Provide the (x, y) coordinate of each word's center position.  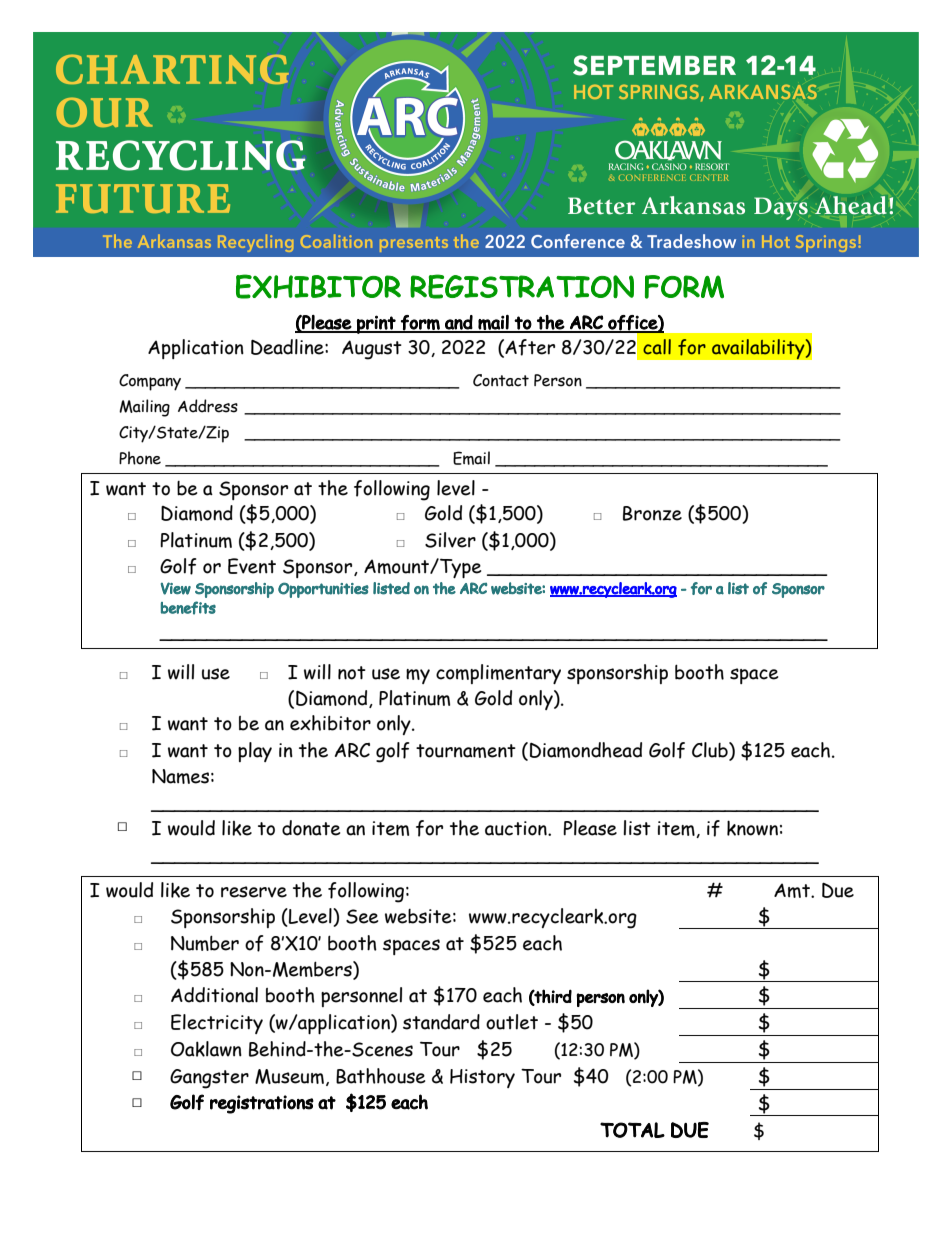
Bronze (652, 513)
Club (711, 751)
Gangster (209, 1079)
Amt (793, 890)
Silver (450, 540)
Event (252, 566)
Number (205, 943)
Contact (501, 380)
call (657, 347)
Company (150, 382)
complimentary (498, 674)
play (255, 752)
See (362, 916)
